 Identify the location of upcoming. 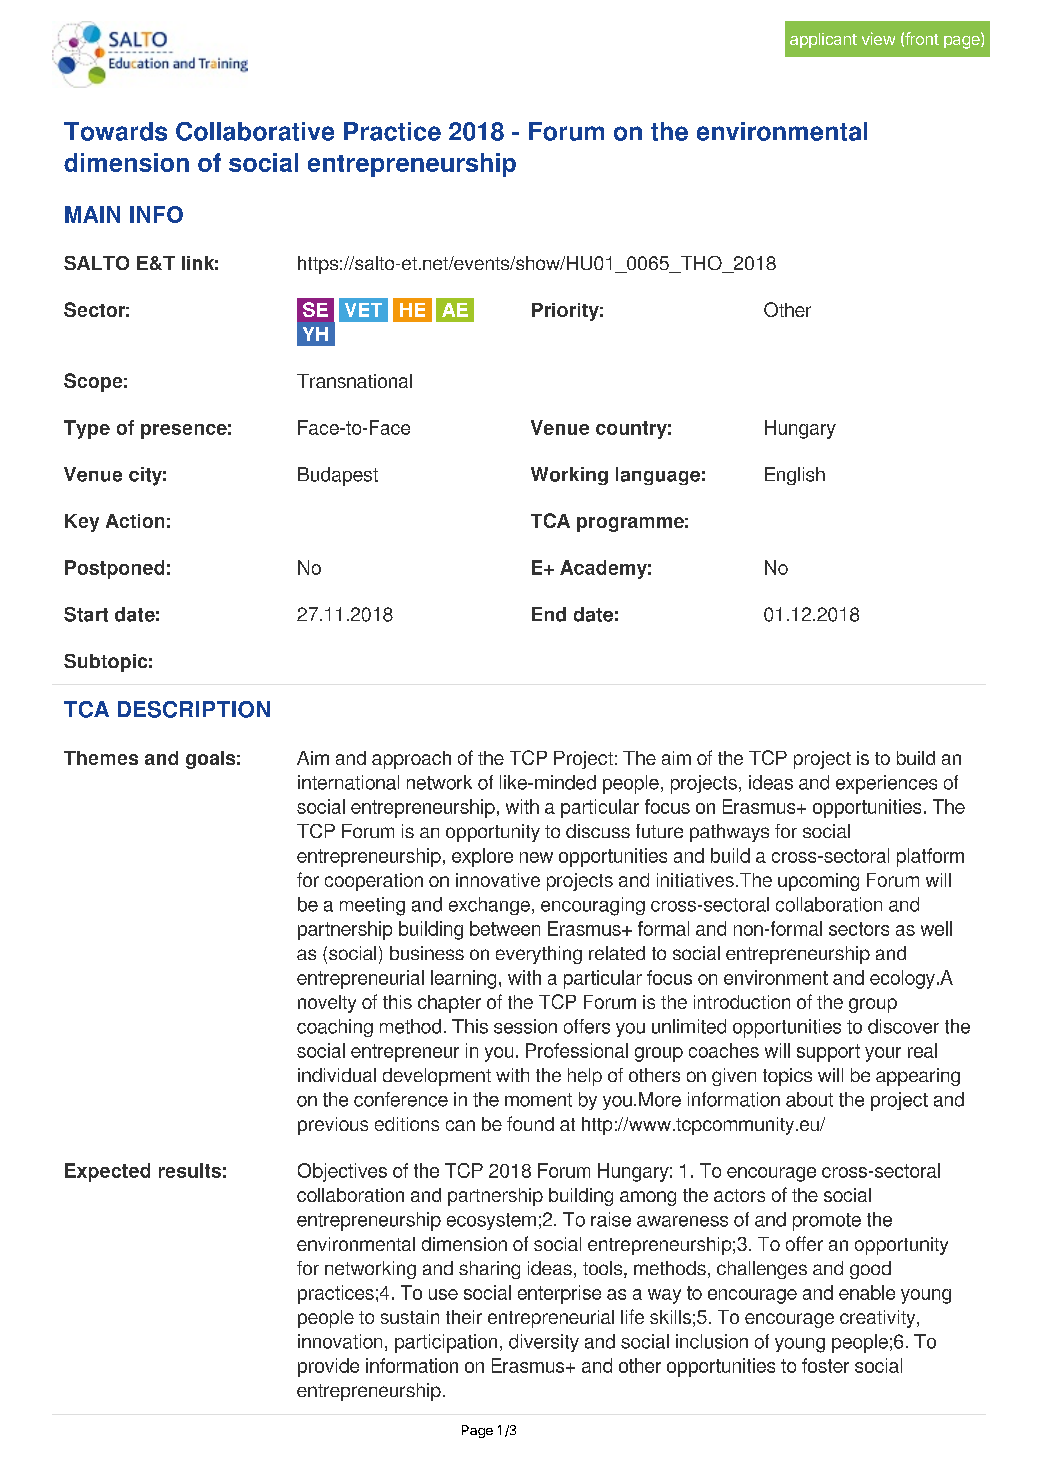
(818, 882).
